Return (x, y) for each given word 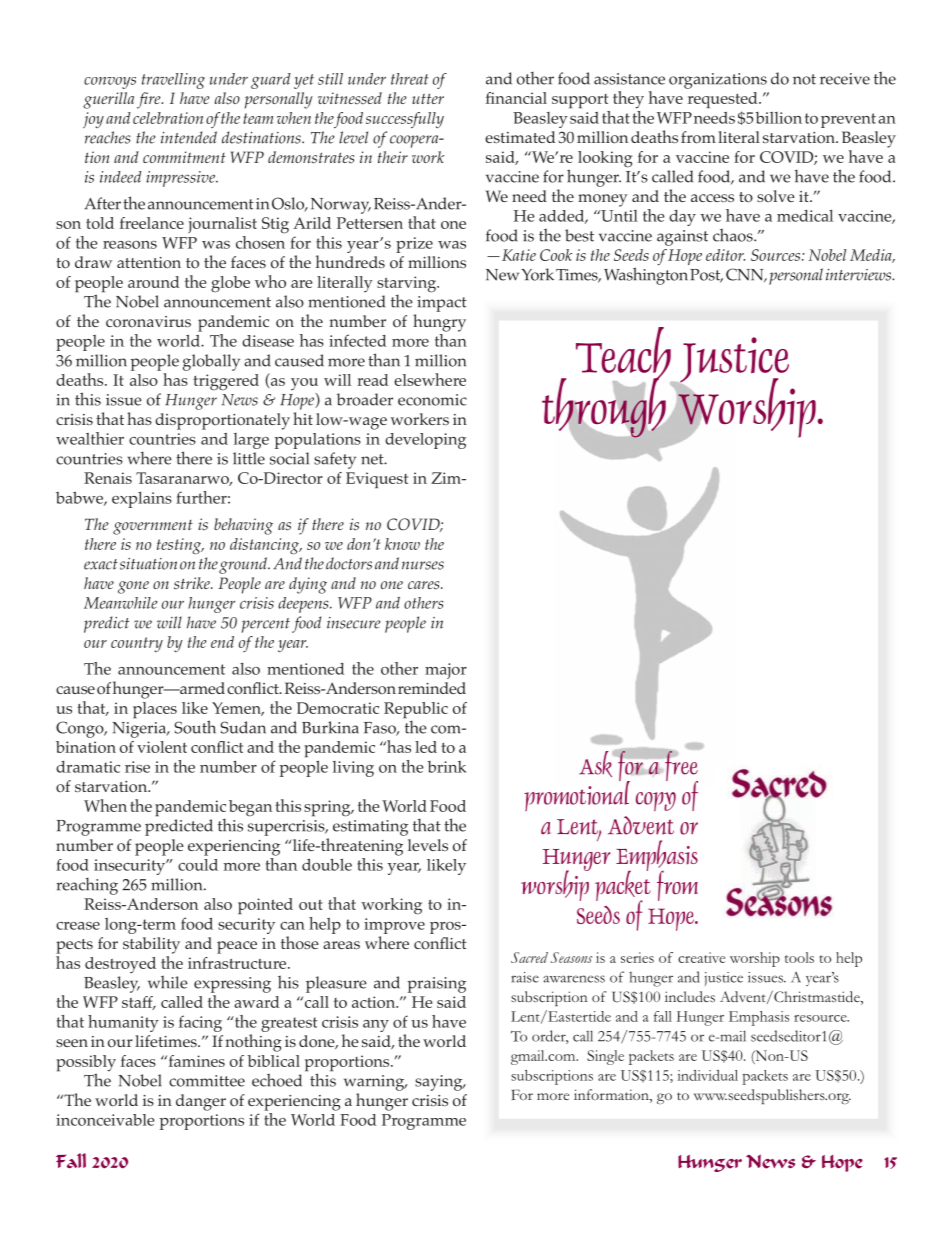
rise (137, 767)
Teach (623, 354)
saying (440, 1083)
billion (779, 118)
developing (425, 441)
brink (447, 767)
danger (201, 1102)
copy (656, 801)
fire (150, 100)
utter (428, 98)
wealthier (90, 438)
